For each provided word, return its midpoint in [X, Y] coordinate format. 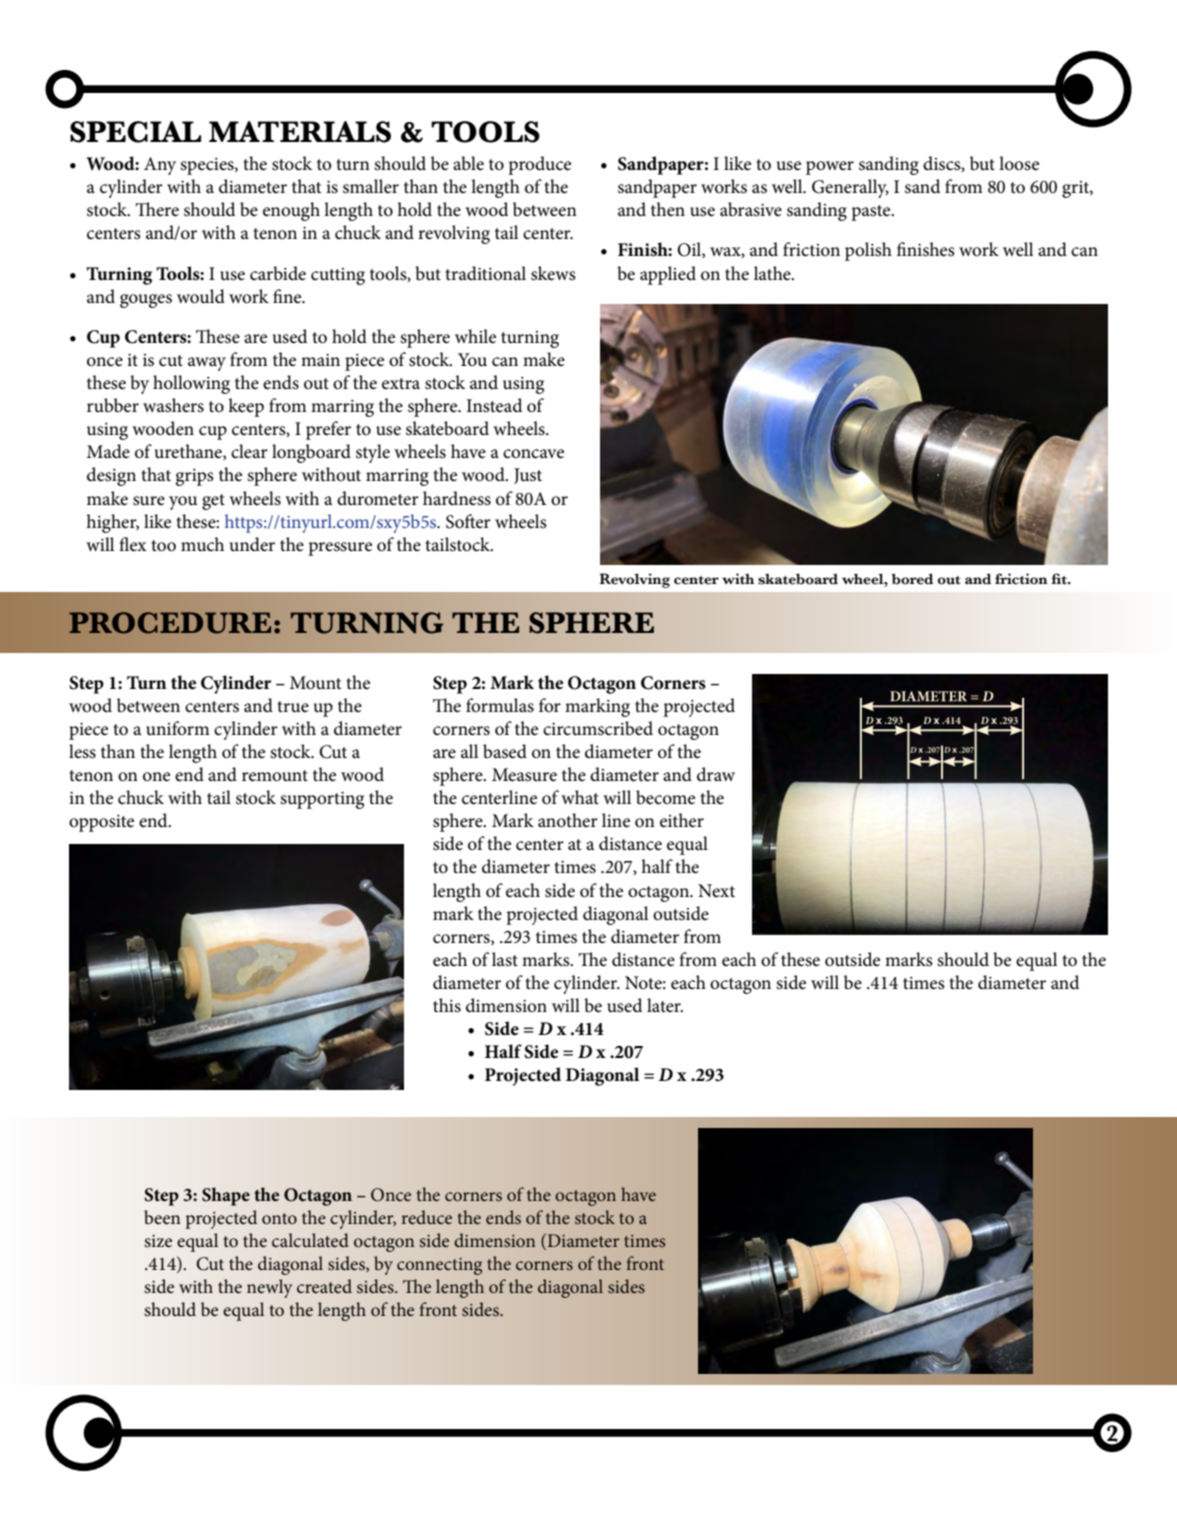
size [158, 1241]
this [447, 1005]
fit [1060, 579]
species [208, 166]
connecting [439, 1266]
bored [912, 579]
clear [249, 451]
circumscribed [598, 728]
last [505, 959]
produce [539, 165]
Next [716, 891]
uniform [178, 728]
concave [533, 454]
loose [1019, 163]
